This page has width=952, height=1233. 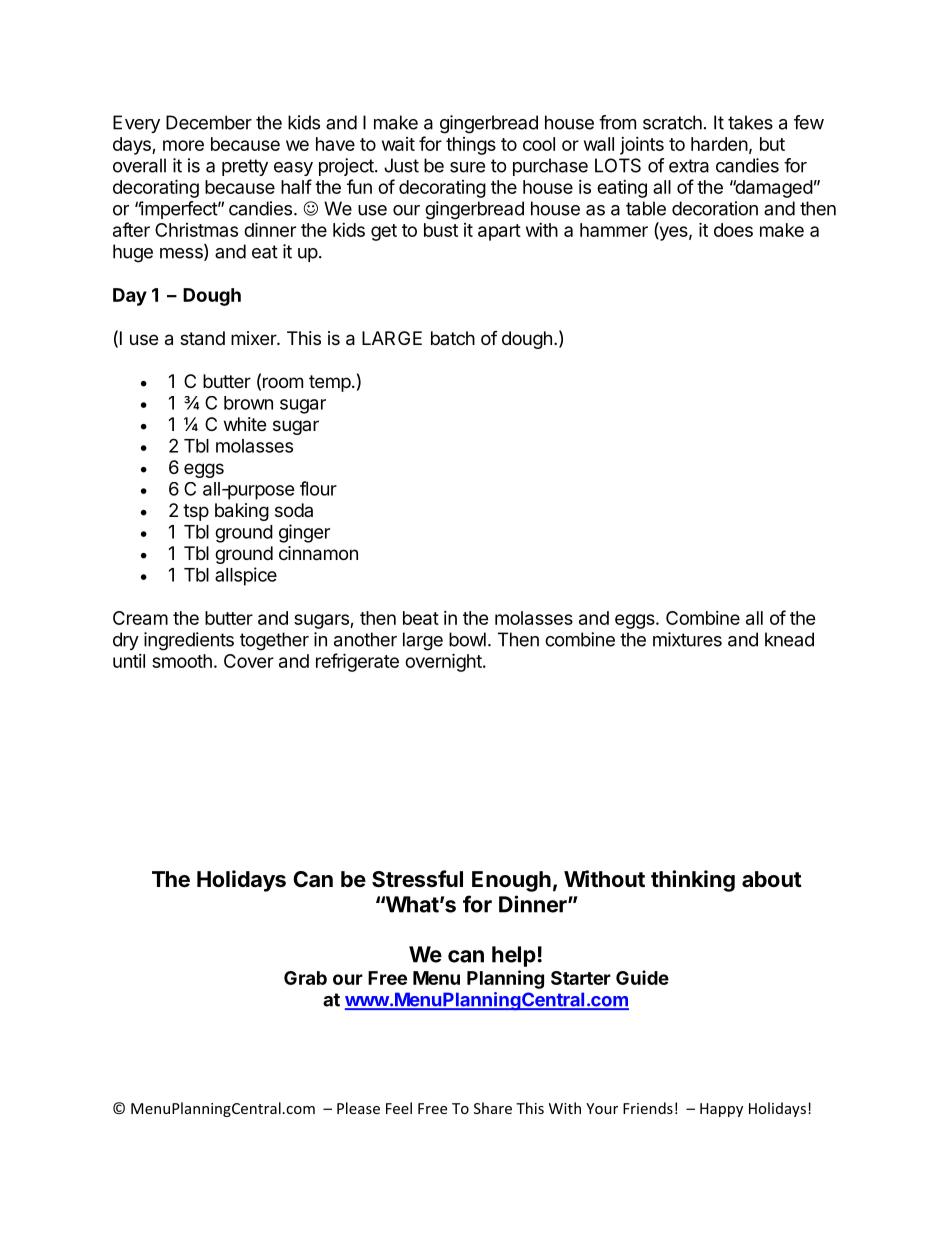 I want to click on more, so click(x=183, y=145).
